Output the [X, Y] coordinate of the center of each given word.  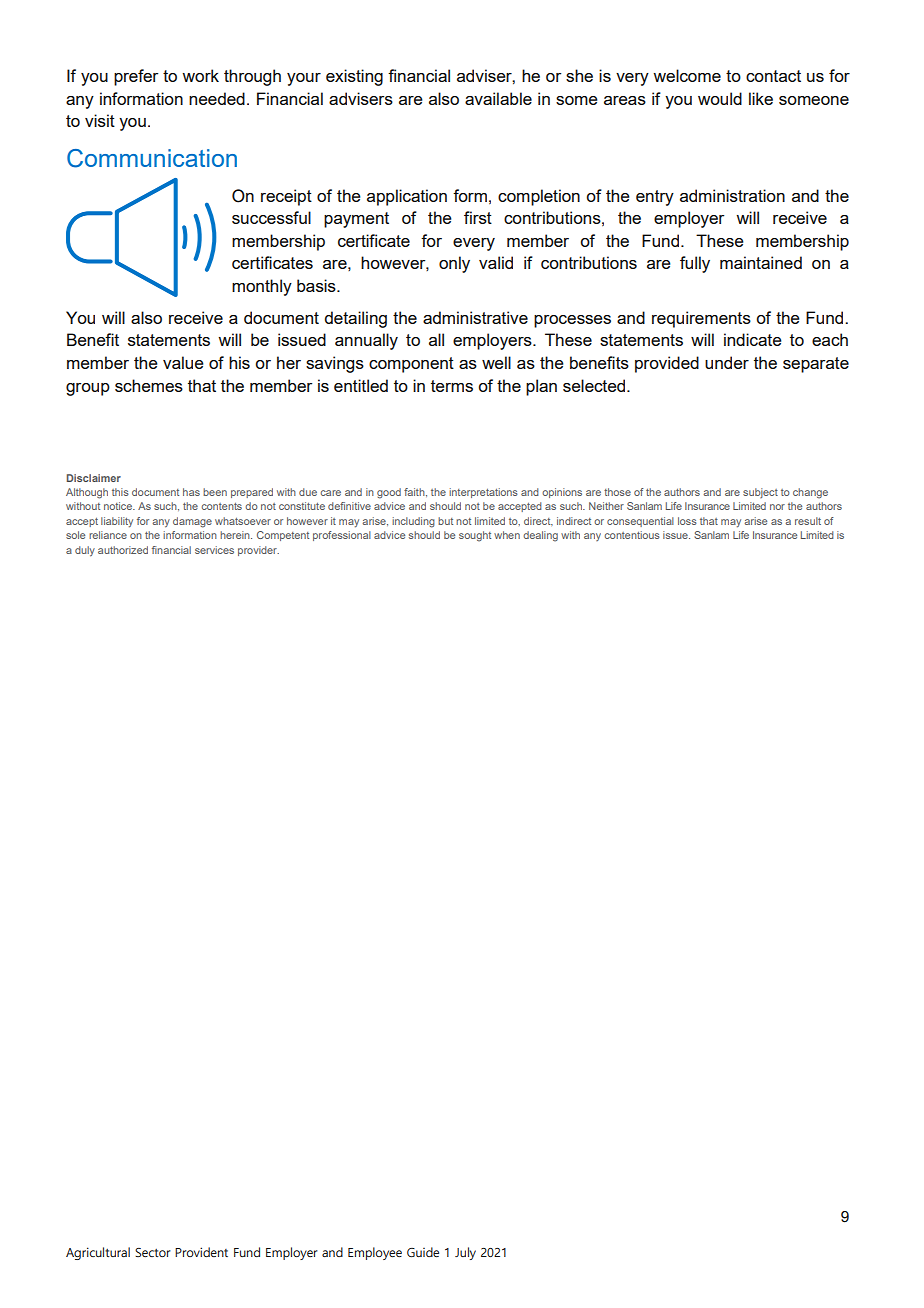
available [498, 98]
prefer [136, 77]
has [191, 492]
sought [475, 536]
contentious [632, 535]
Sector [153, 1252]
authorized [123, 550]
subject [760, 493]
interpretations [483, 493]
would [720, 98]
